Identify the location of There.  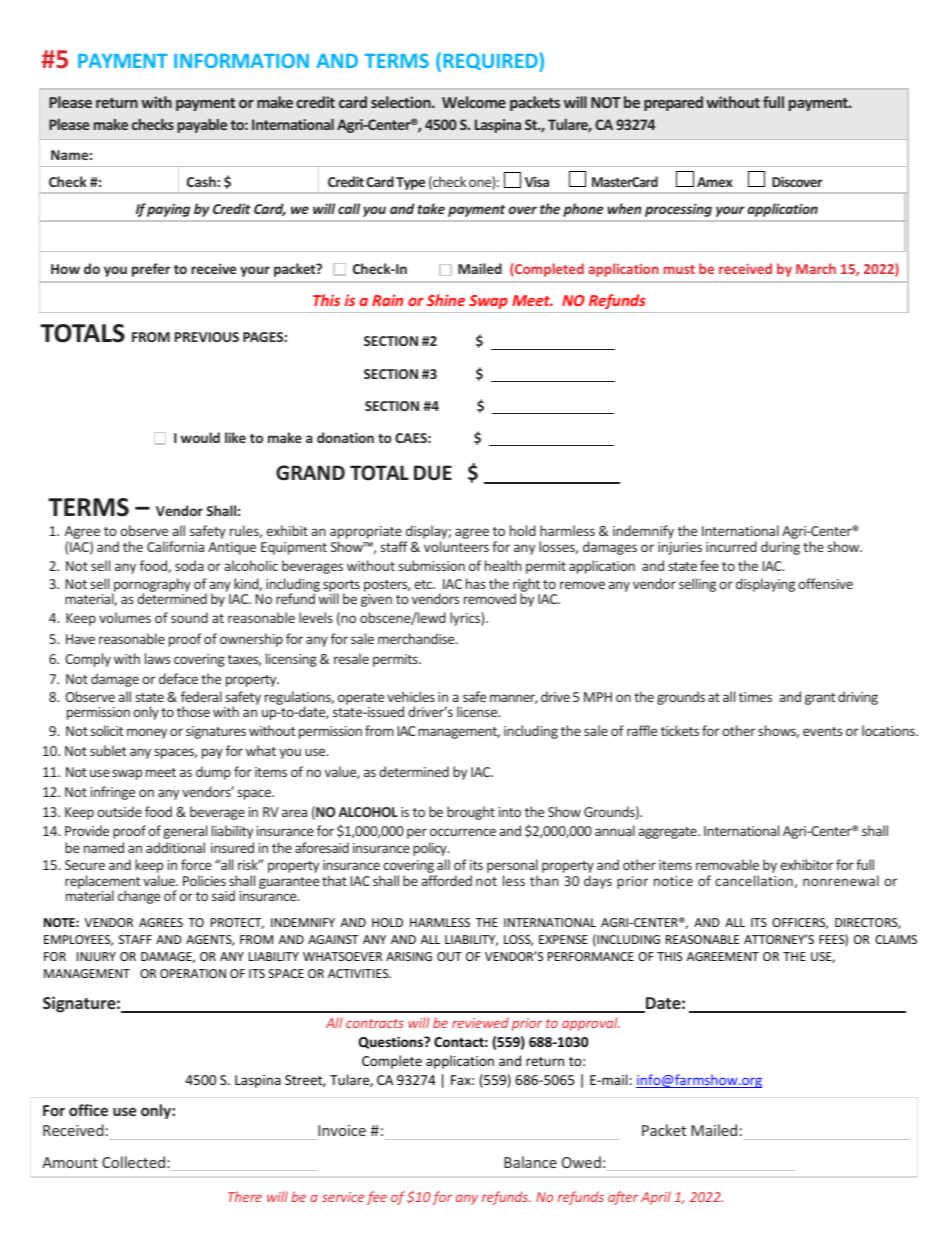
(245, 1196).
